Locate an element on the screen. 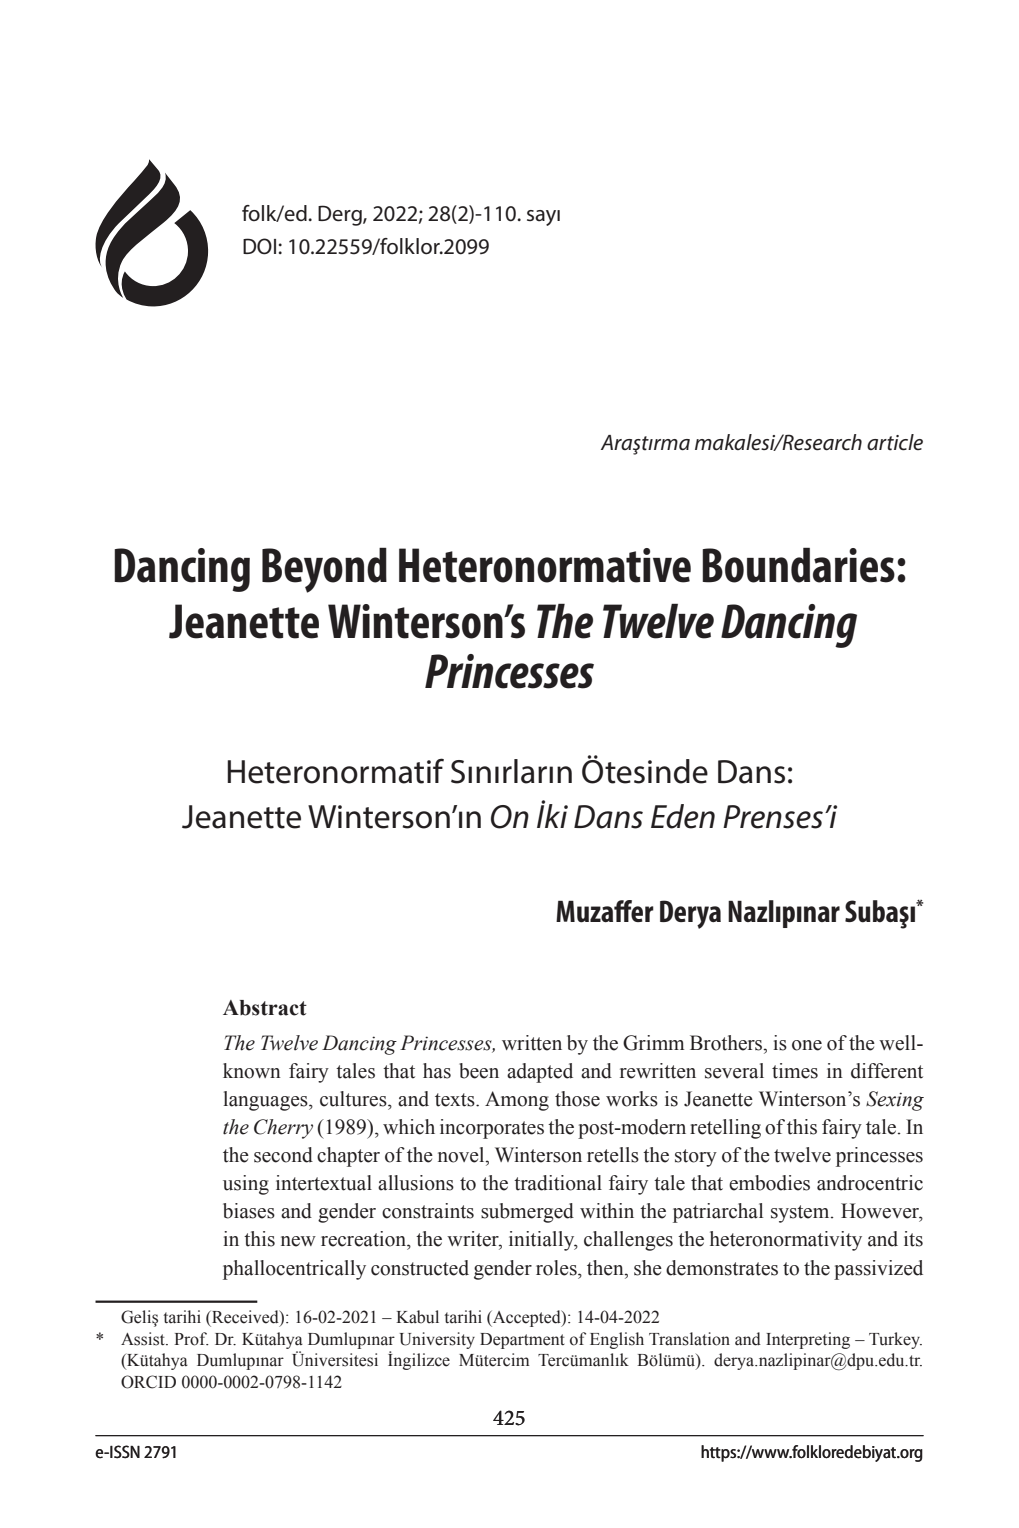 The height and width of the screenshot is (1528, 1019). Abstract is located at coordinates (265, 1008).
